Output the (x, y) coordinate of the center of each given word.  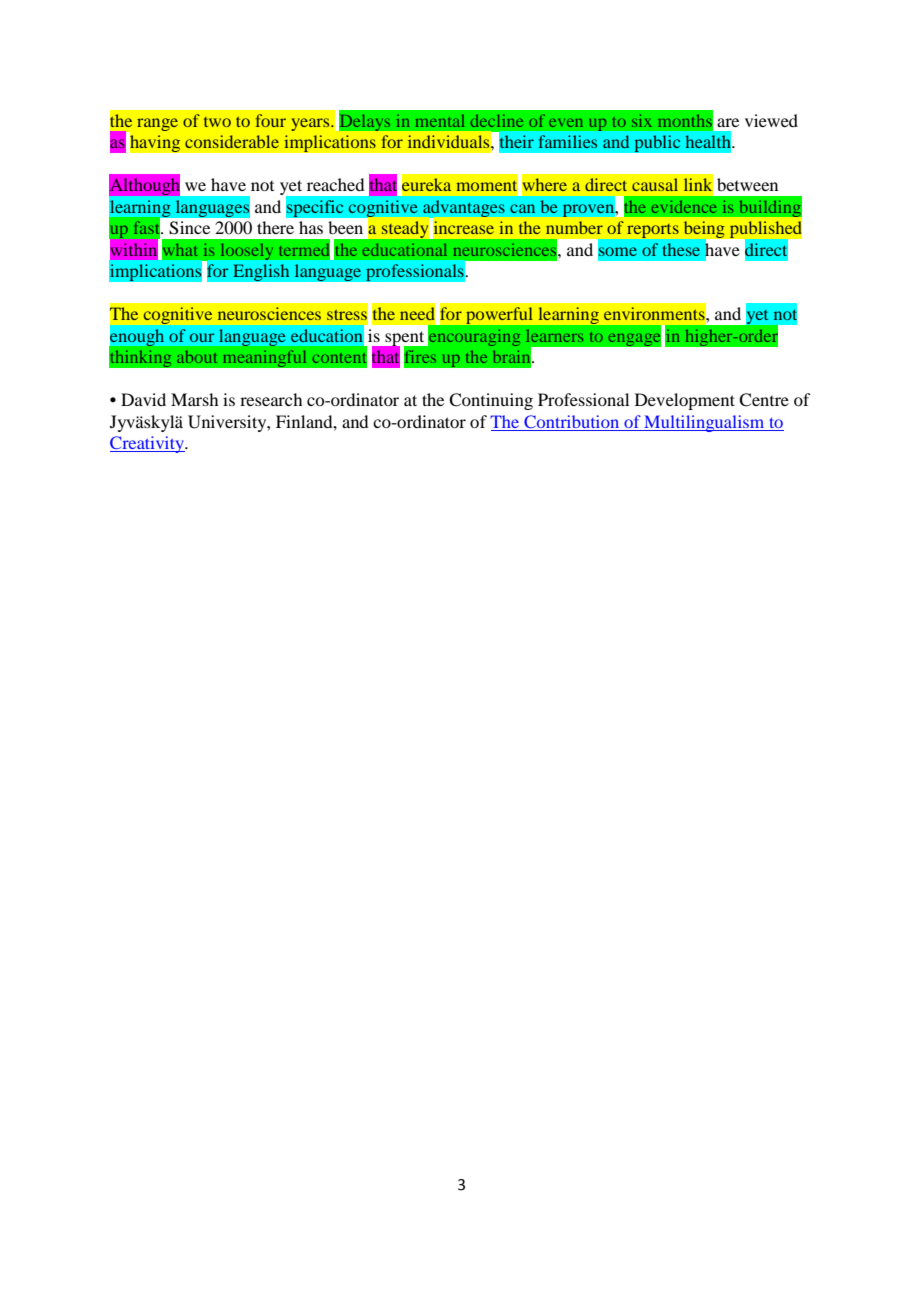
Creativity (148, 444)
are (728, 122)
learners (554, 336)
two (217, 122)
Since (189, 228)
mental (440, 121)
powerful (499, 315)
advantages (464, 209)
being (705, 231)
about (197, 357)
